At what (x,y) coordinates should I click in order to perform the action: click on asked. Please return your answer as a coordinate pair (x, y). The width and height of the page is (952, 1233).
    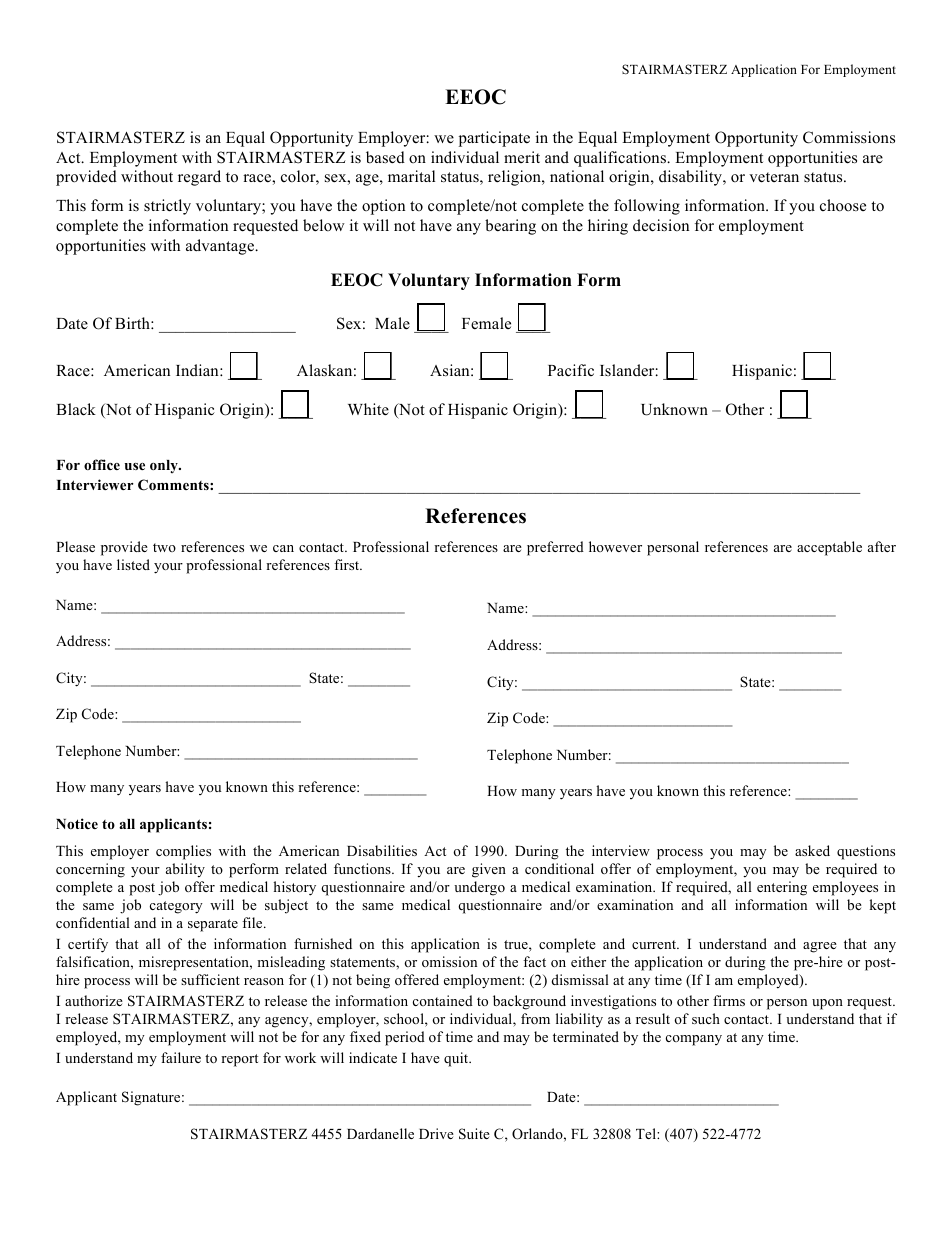
    Looking at the image, I should click on (812, 850).
